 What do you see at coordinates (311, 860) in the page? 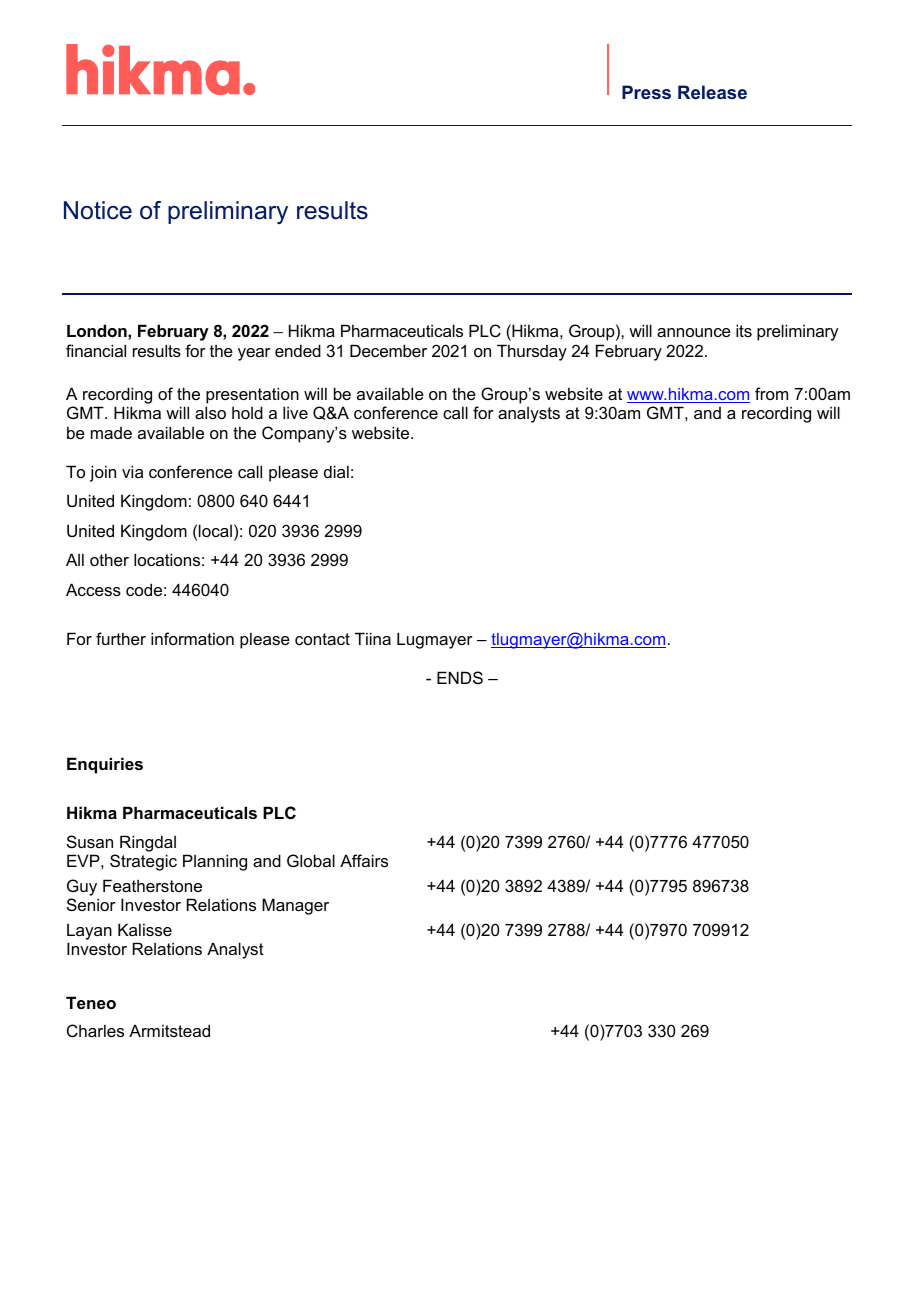
I see `Global` at bounding box center [311, 860].
